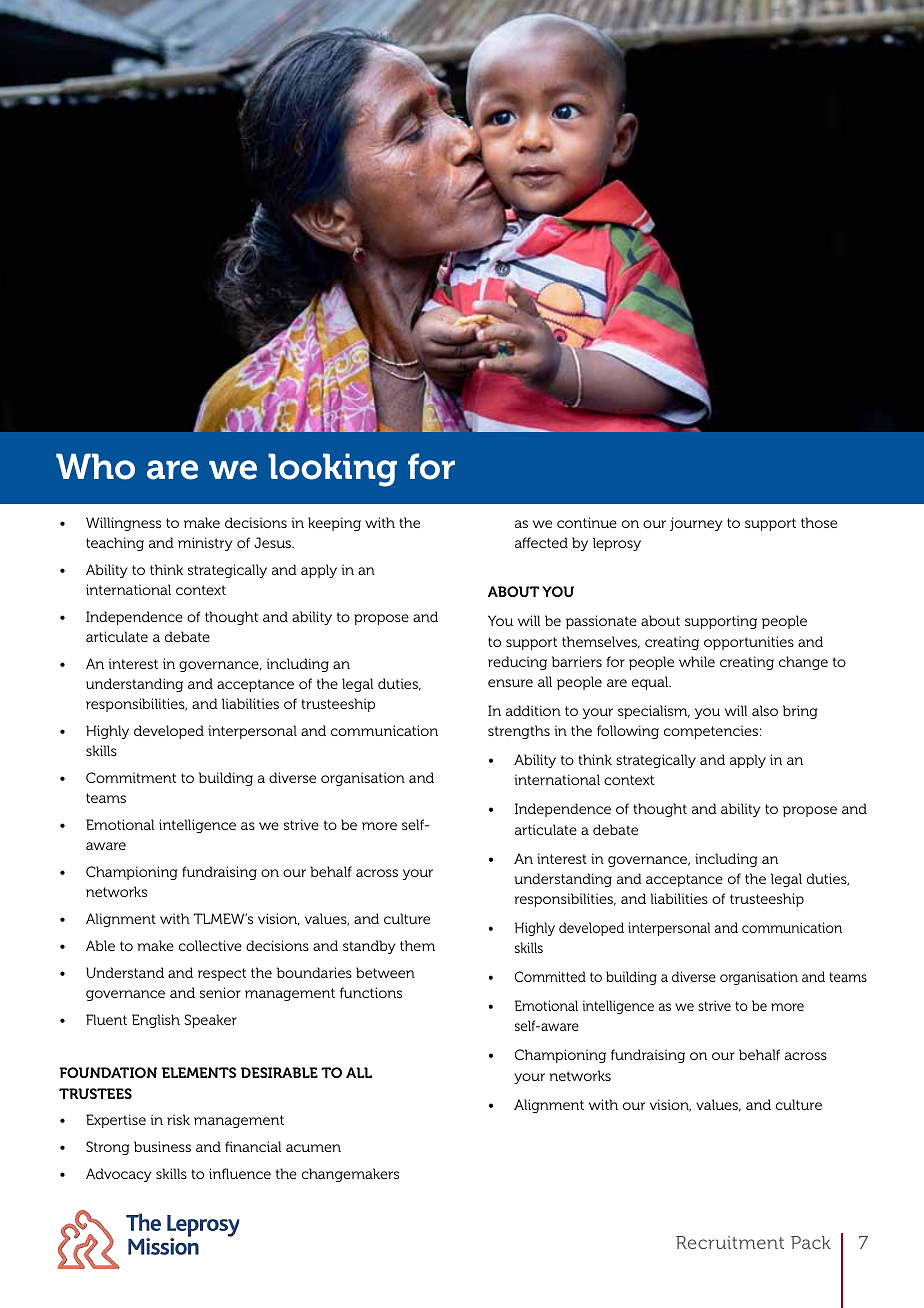 This screenshot has width=924, height=1308. I want to click on competencies, so click(711, 732).
